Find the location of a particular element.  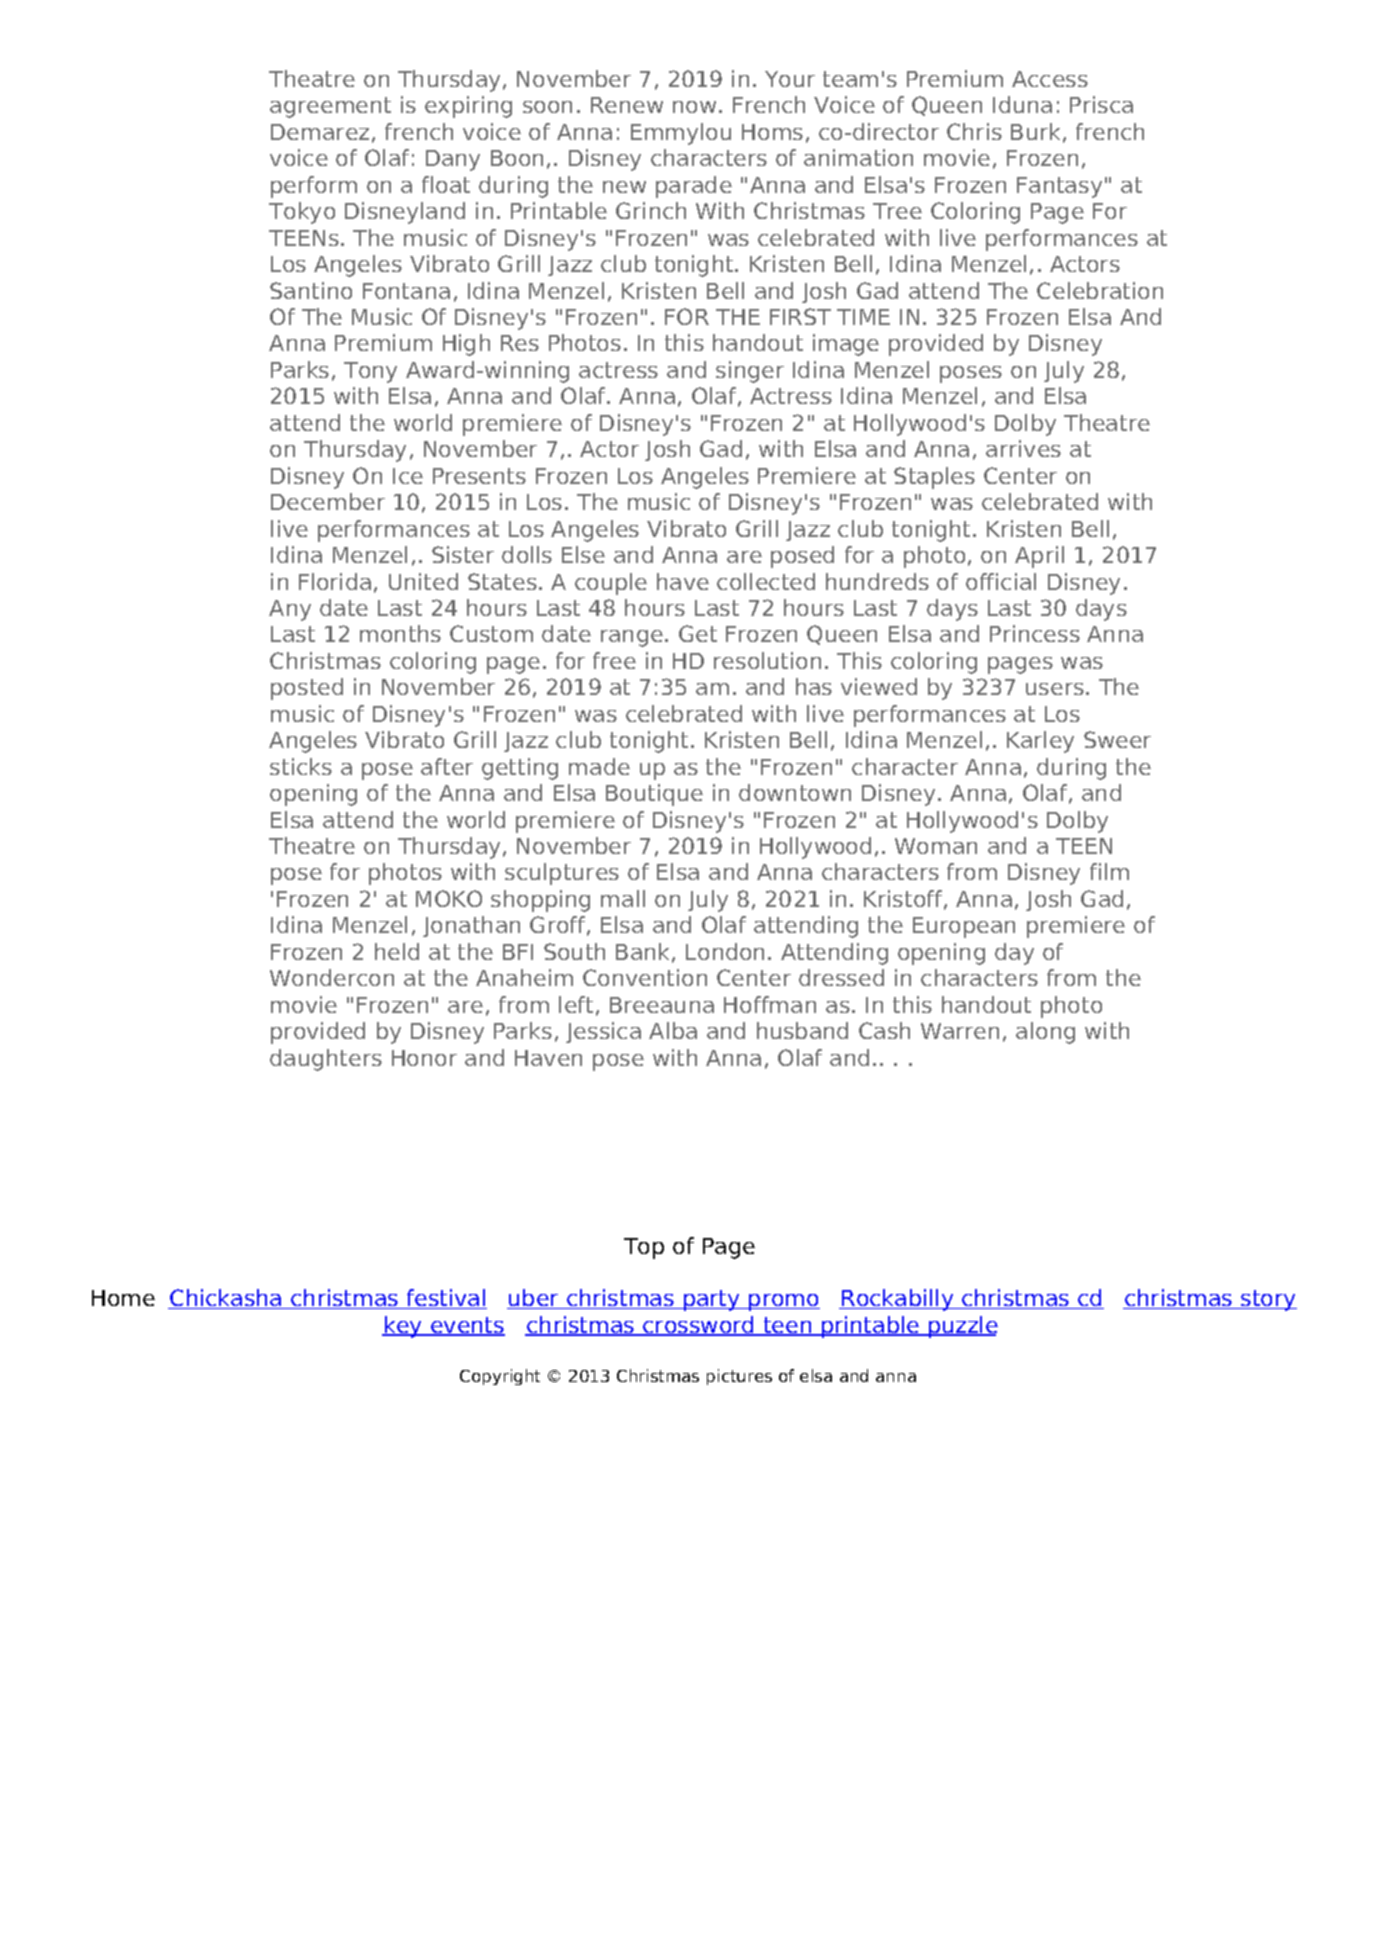

collected is located at coordinates (766, 581).
